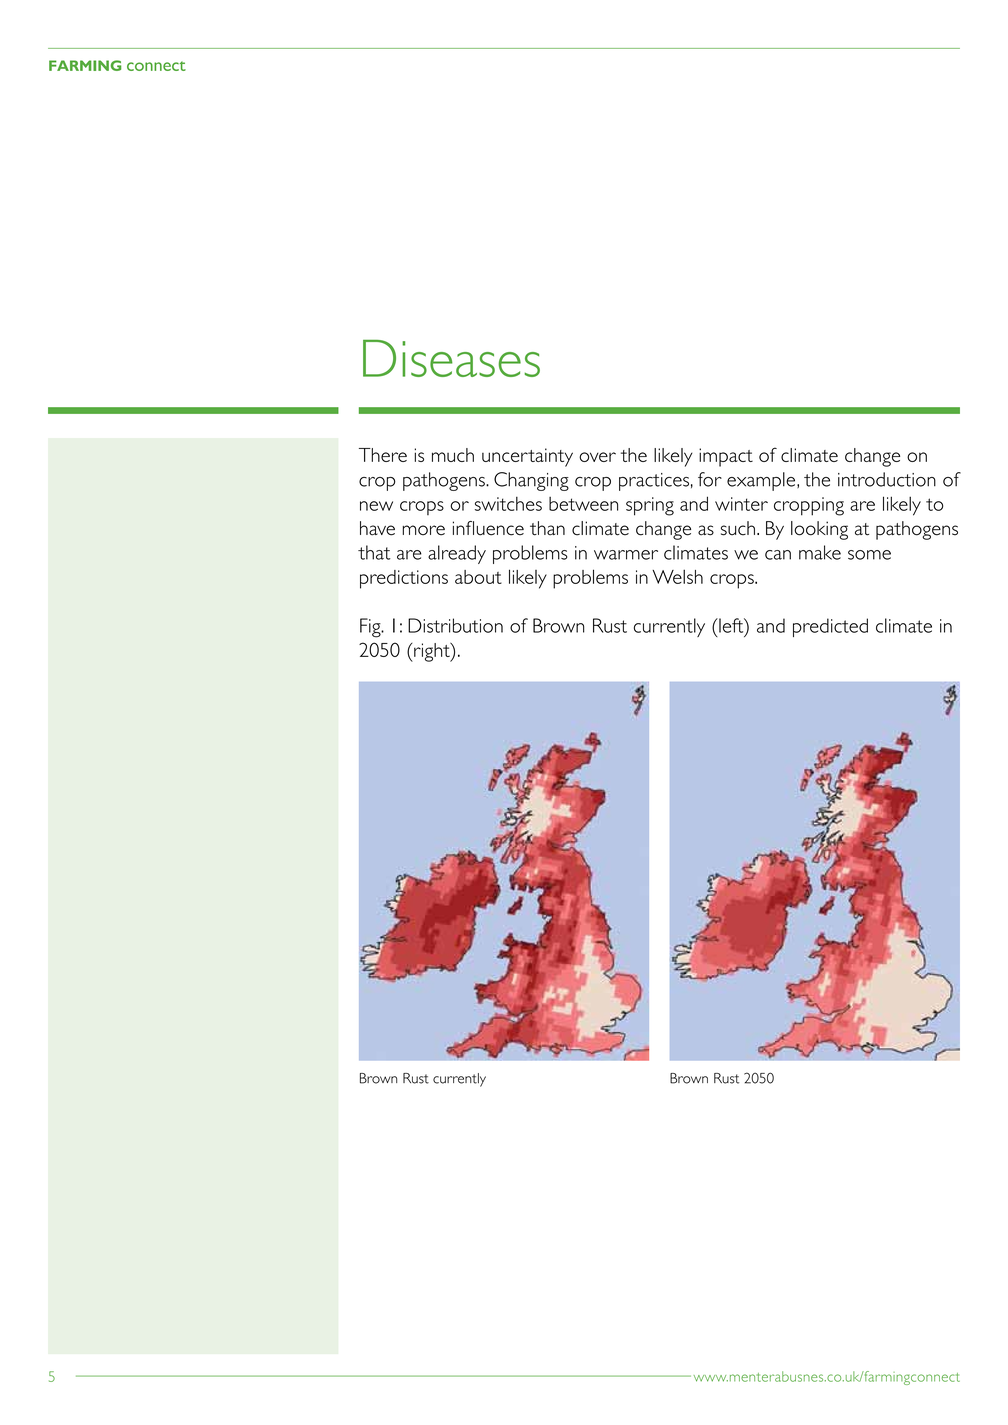 The width and height of the screenshot is (1008, 1425). I want to click on over, so click(597, 457).
